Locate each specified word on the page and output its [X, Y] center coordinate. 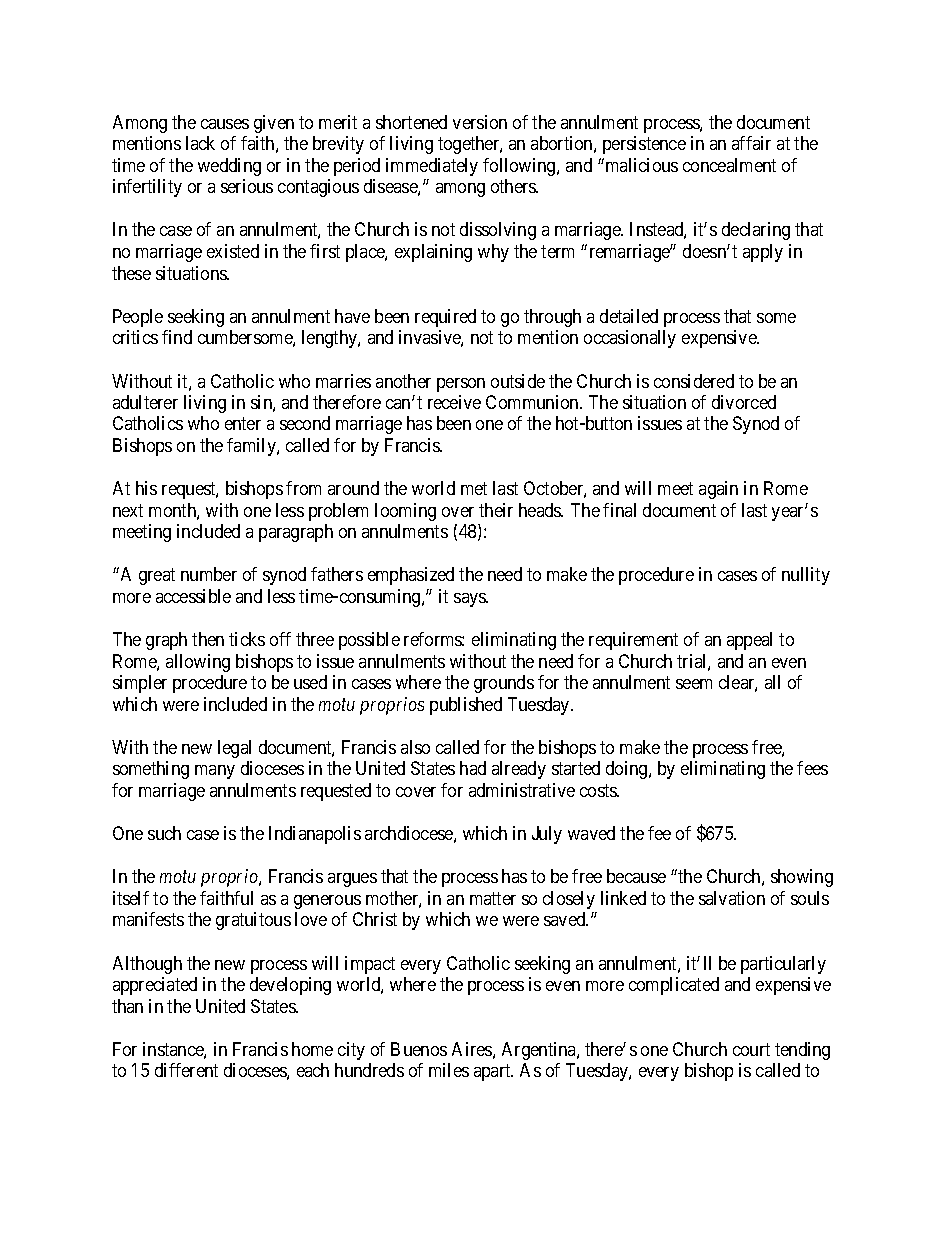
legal [234, 749]
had [473, 768]
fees [812, 768]
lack [200, 143]
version [480, 122]
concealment [729, 165]
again [718, 490]
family [252, 447]
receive [454, 402]
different [186, 1070]
